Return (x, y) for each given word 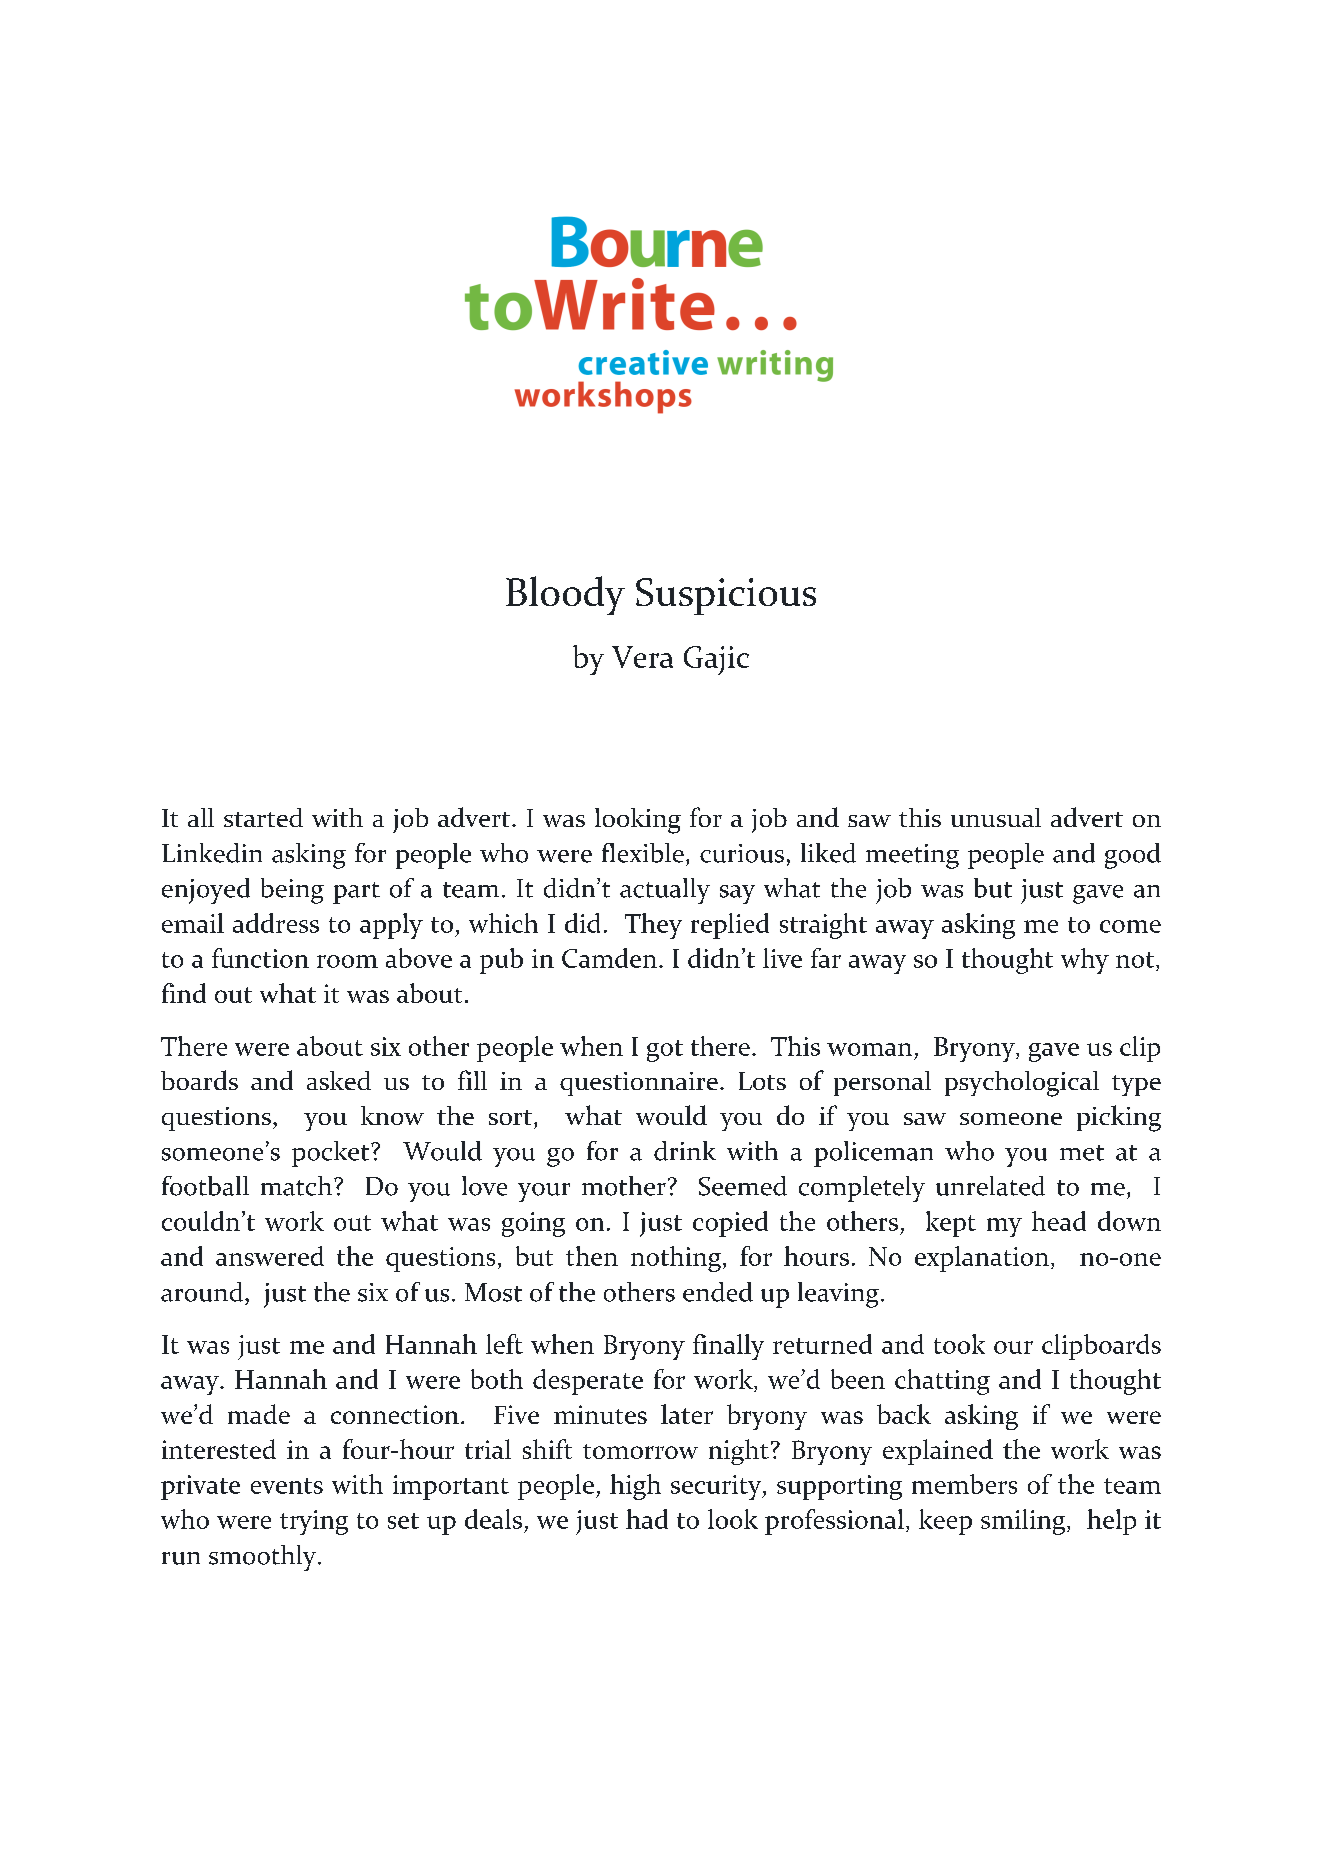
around (203, 1292)
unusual (996, 817)
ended (718, 1292)
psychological (1022, 1084)
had (647, 1519)
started (263, 817)
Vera (642, 657)
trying (314, 1522)
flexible (643, 853)
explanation (983, 1259)
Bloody (565, 595)
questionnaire (639, 1084)
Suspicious (726, 596)
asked (339, 1080)
